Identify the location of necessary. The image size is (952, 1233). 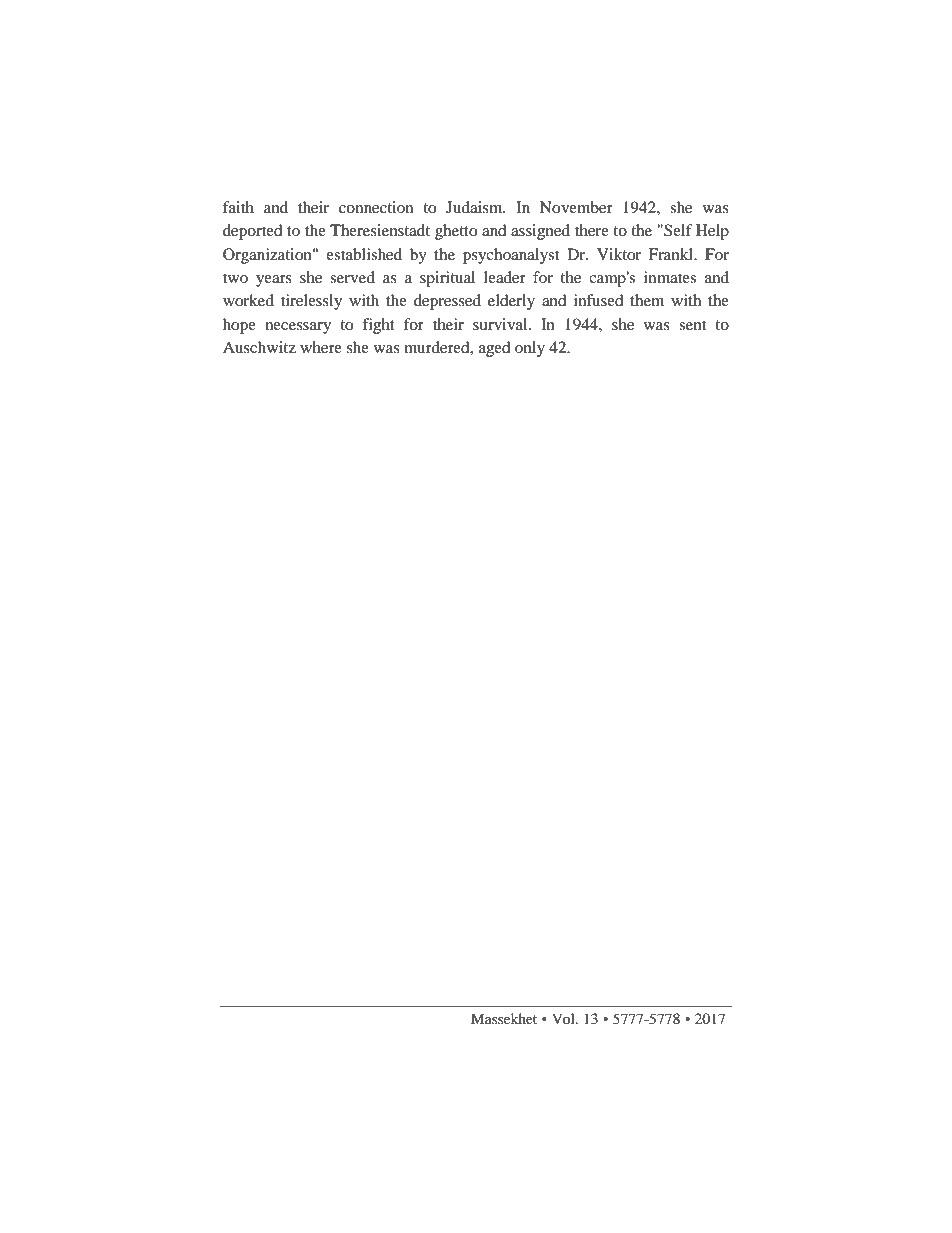
(298, 328).
